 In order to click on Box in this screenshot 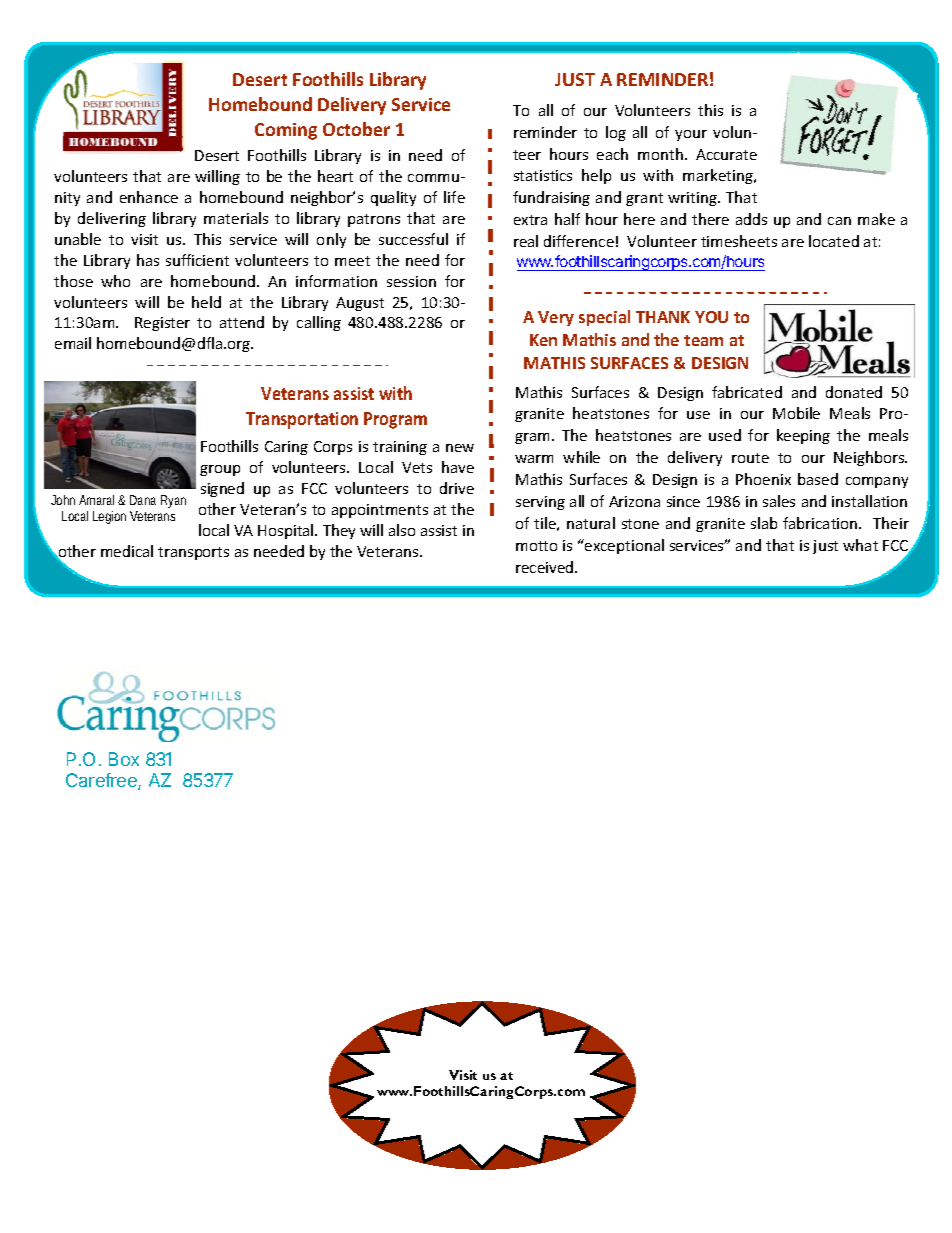, I will do `click(124, 759)`.
